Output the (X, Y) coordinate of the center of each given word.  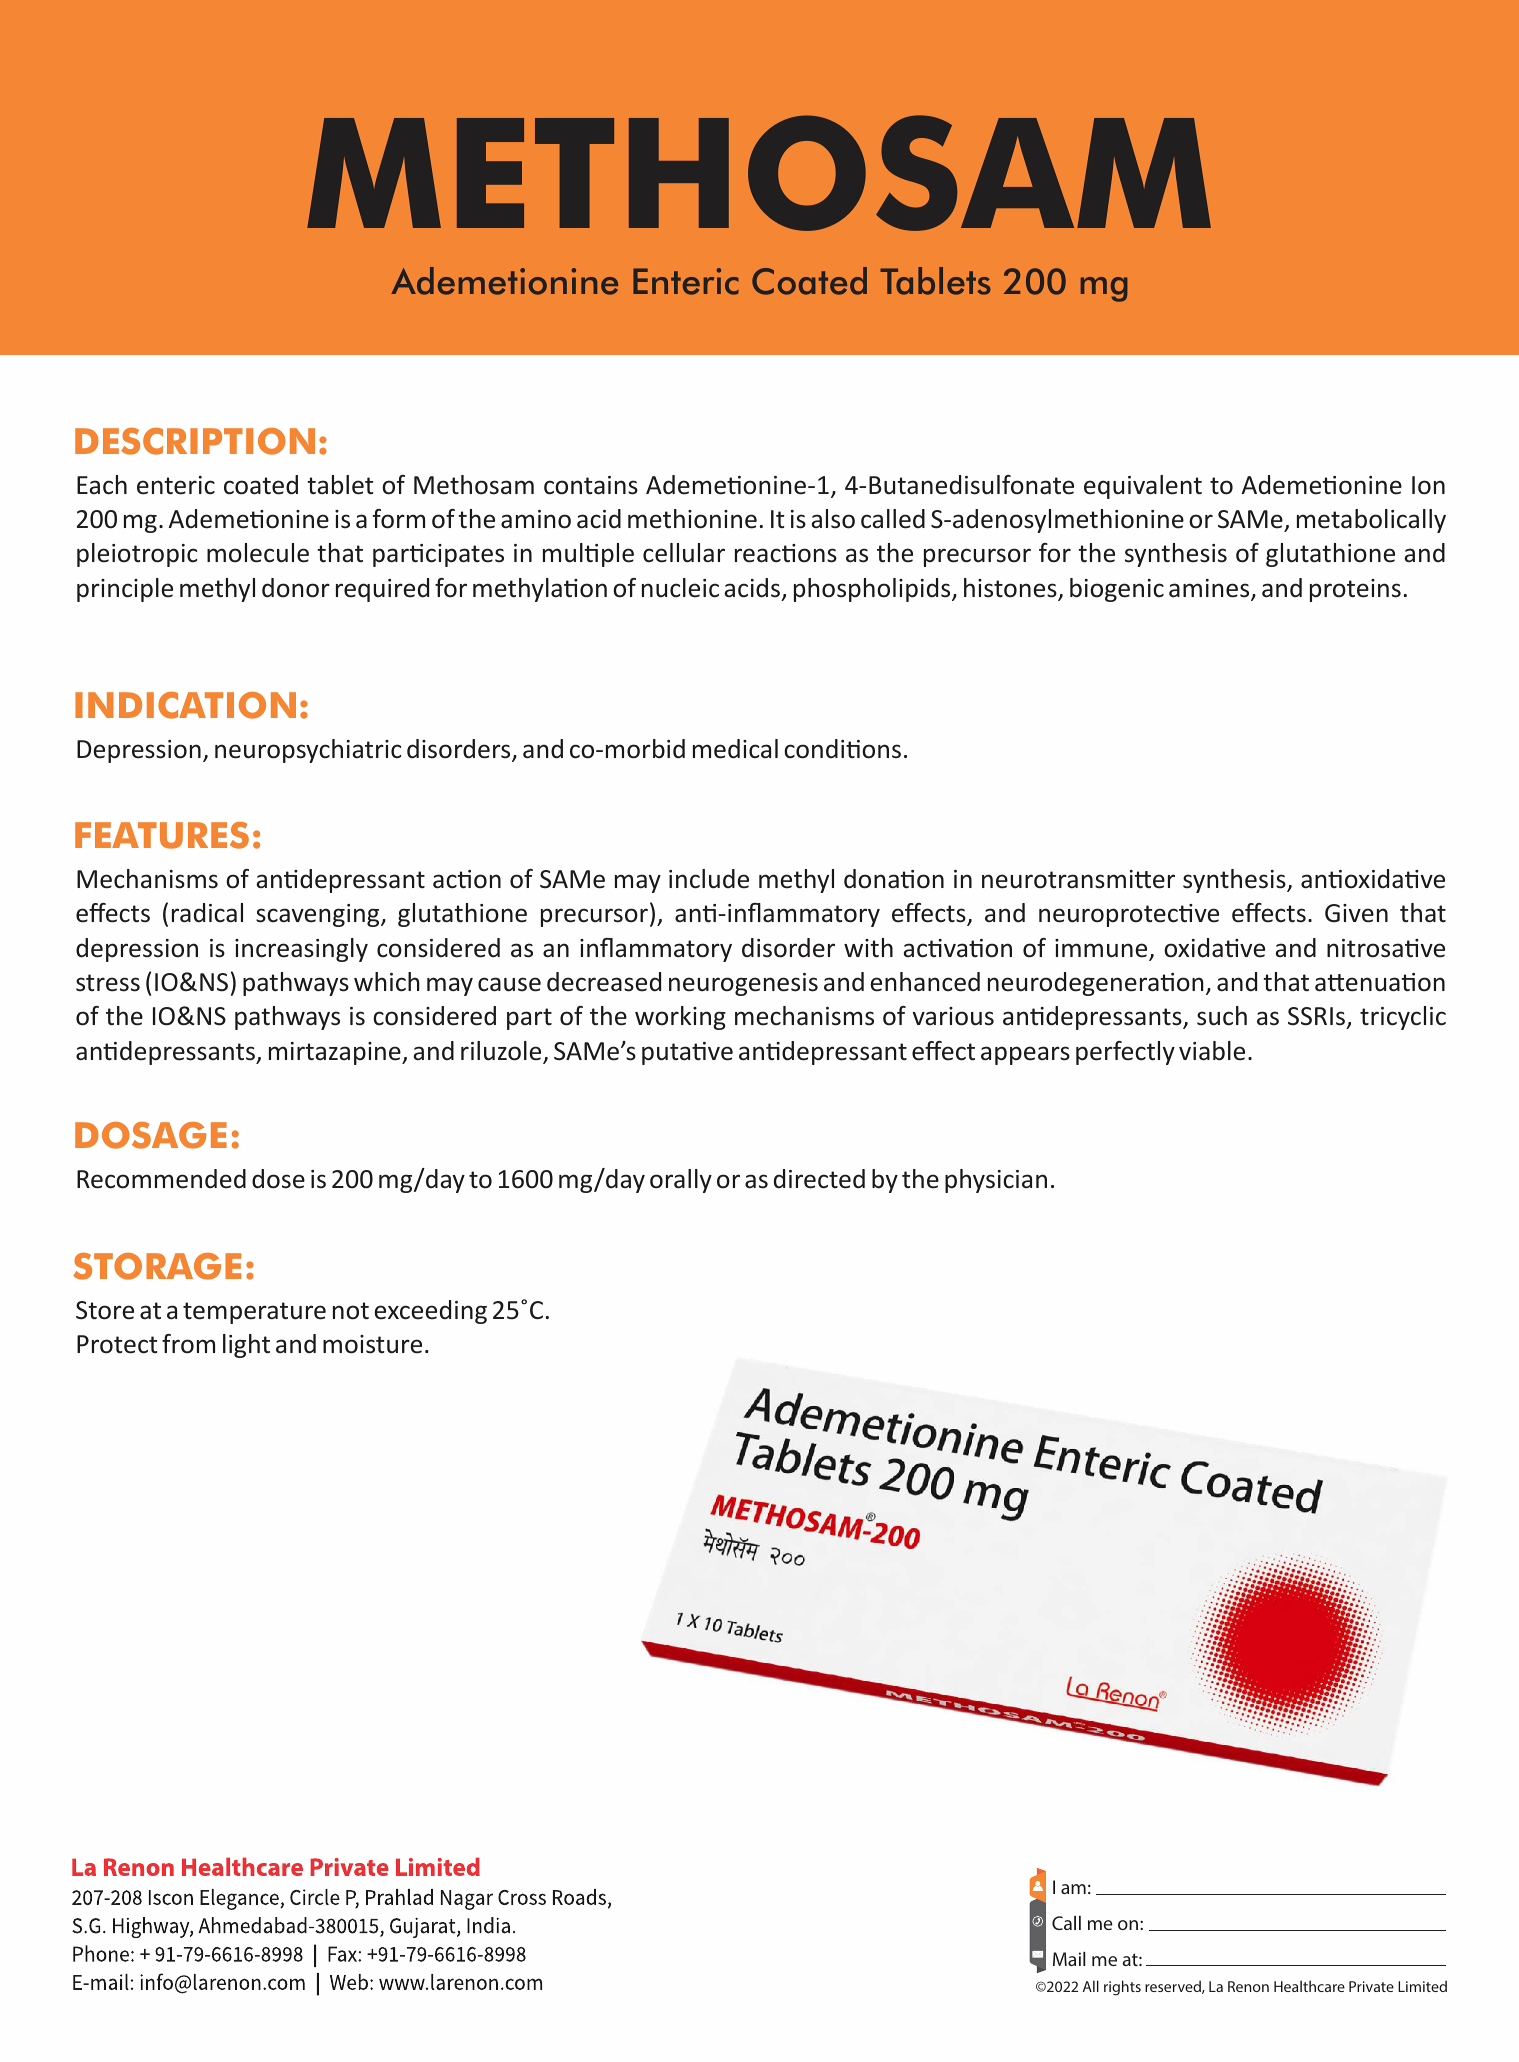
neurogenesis (743, 984)
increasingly (301, 950)
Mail (1069, 1959)
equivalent (1143, 487)
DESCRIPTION (195, 441)
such (1222, 1016)
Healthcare (1309, 1986)
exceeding (430, 1312)
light (246, 1346)
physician (996, 1181)
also (833, 519)
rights (1122, 1988)
